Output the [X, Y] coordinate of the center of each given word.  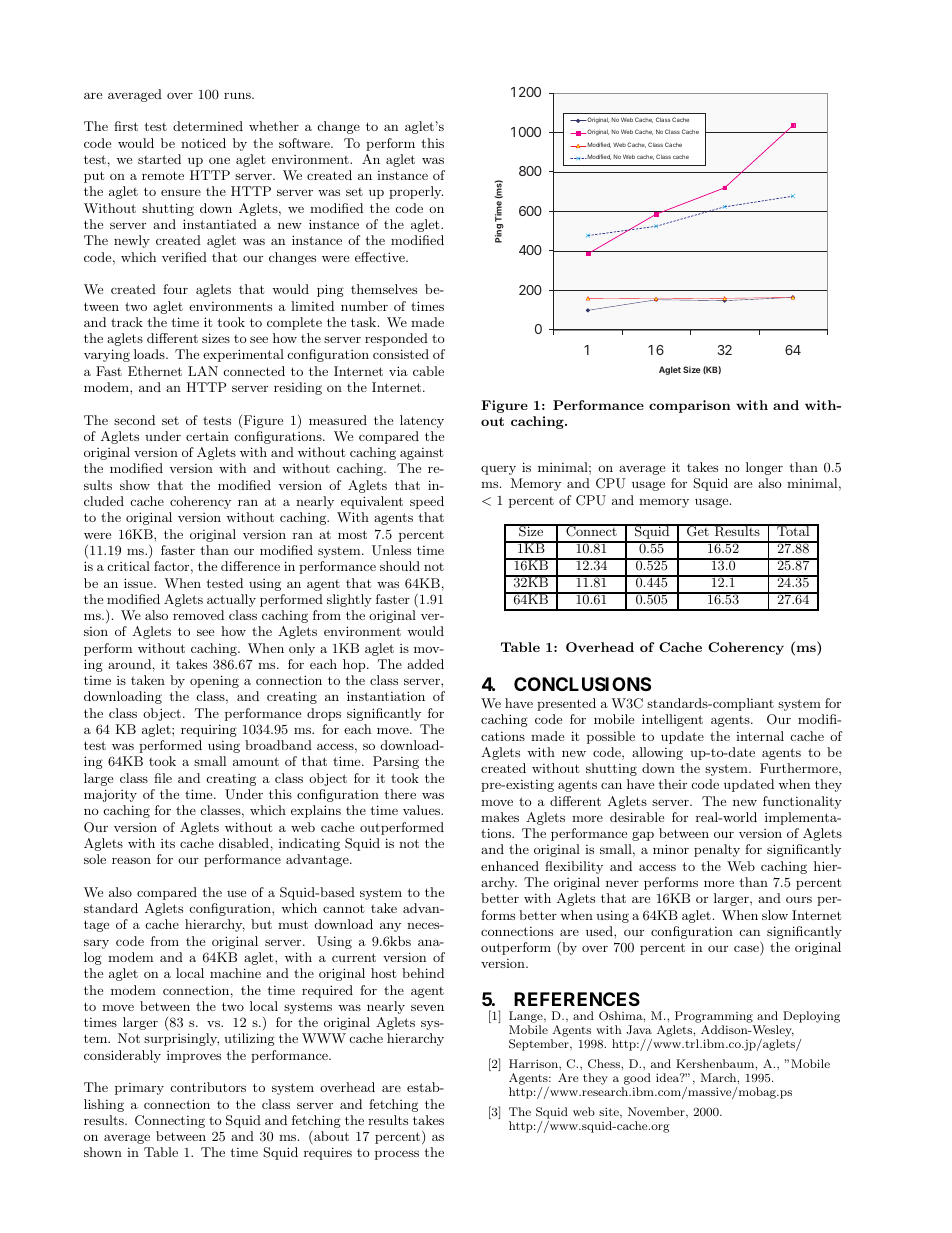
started [159, 159]
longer [764, 468]
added [425, 664]
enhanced [510, 866]
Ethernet [155, 371]
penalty [717, 850]
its [168, 843]
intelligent [672, 720]
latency [422, 421]
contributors [208, 1087]
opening [214, 681]
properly [416, 192]
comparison [690, 406]
